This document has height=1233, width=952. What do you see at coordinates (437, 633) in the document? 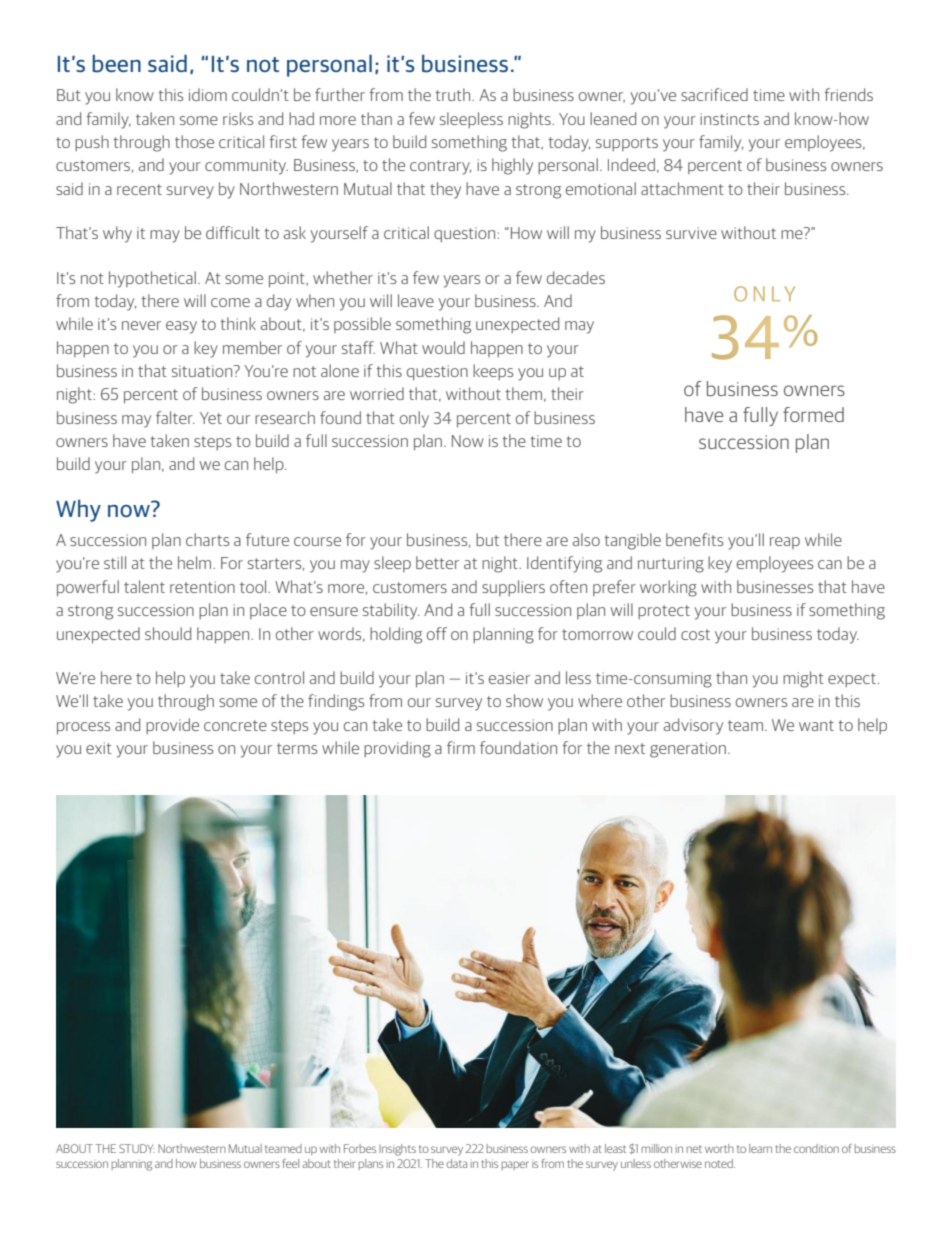
I see `off` at bounding box center [437, 633].
